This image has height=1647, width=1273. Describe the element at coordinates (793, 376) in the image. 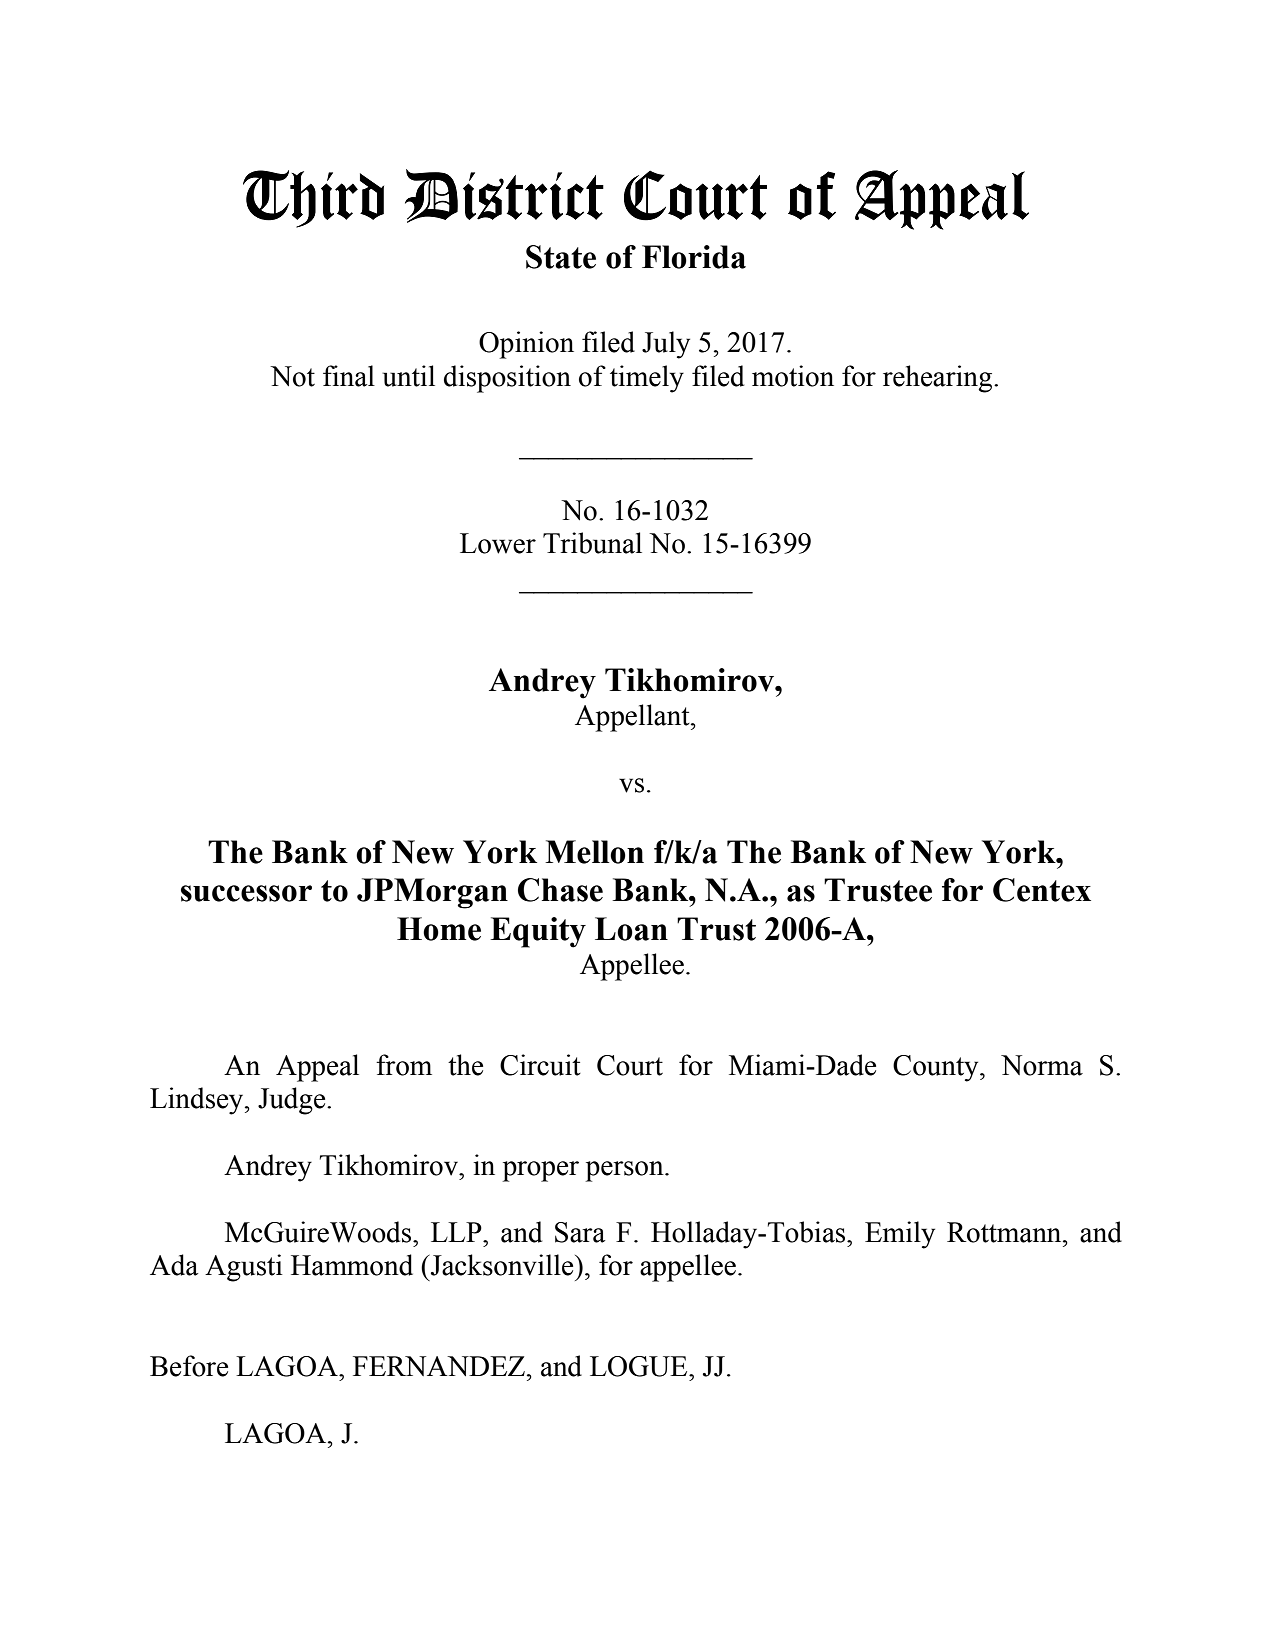

I see `motion` at that location.
